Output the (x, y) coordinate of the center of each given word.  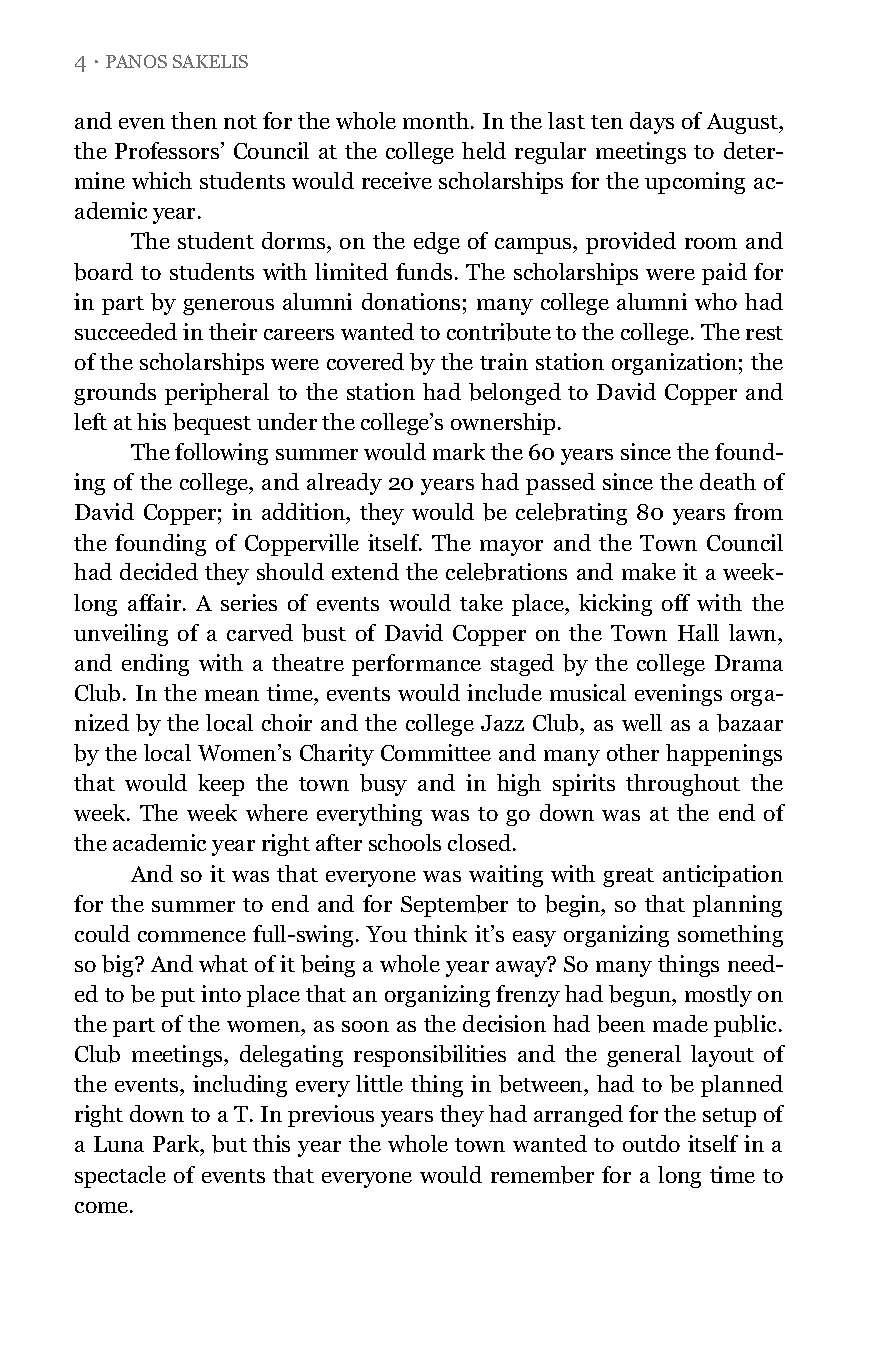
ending (155, 665)
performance (416, 665)
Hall (698, 632)
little (379, 1083)
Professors (168, 150)
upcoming (695, 183)
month (437, 120)
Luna (119, 1144)
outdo (651, 1143)
